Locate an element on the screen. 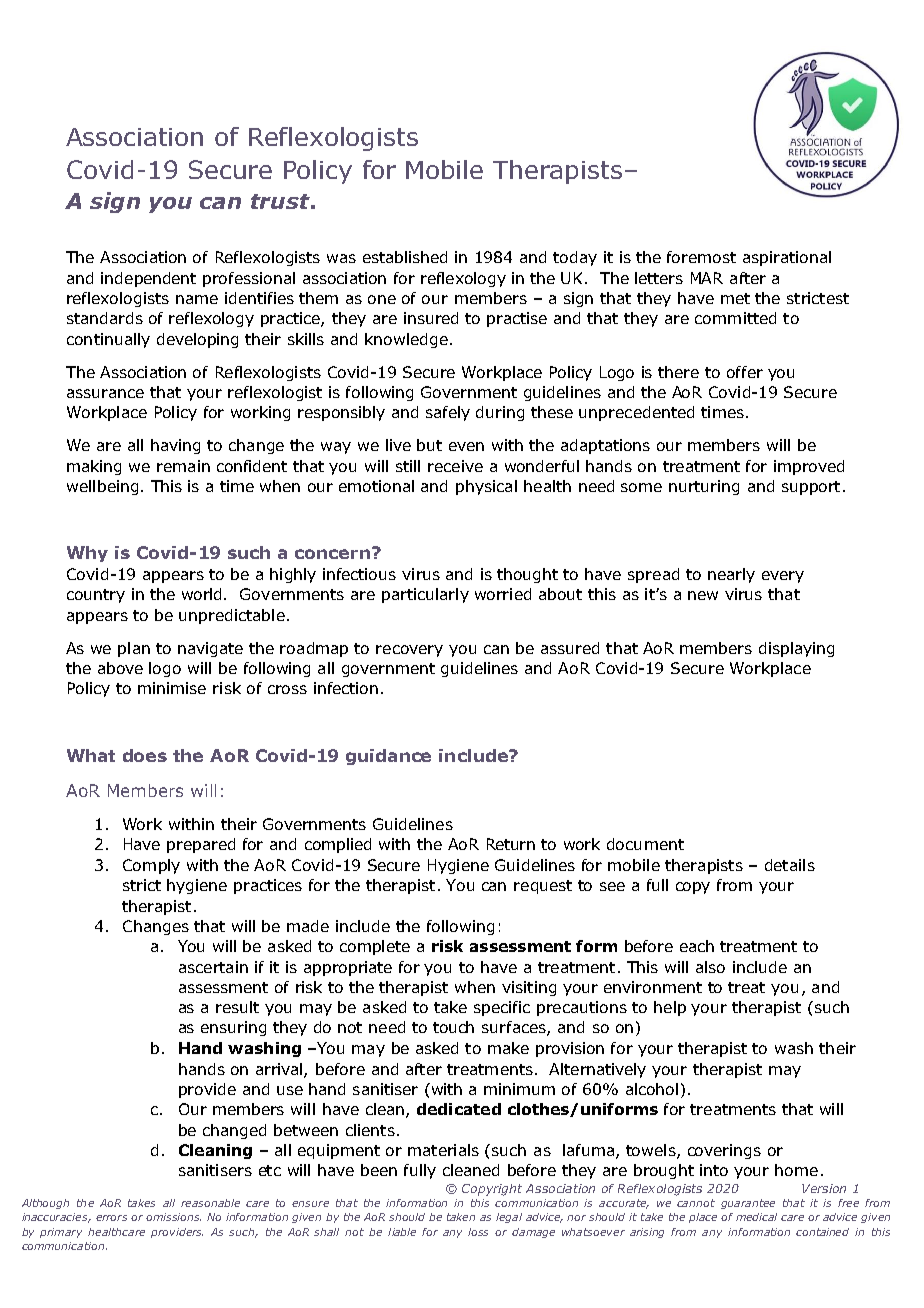 The height and width of the screenshot is (1308, 924). insured is located at coordinates (431, 318).
